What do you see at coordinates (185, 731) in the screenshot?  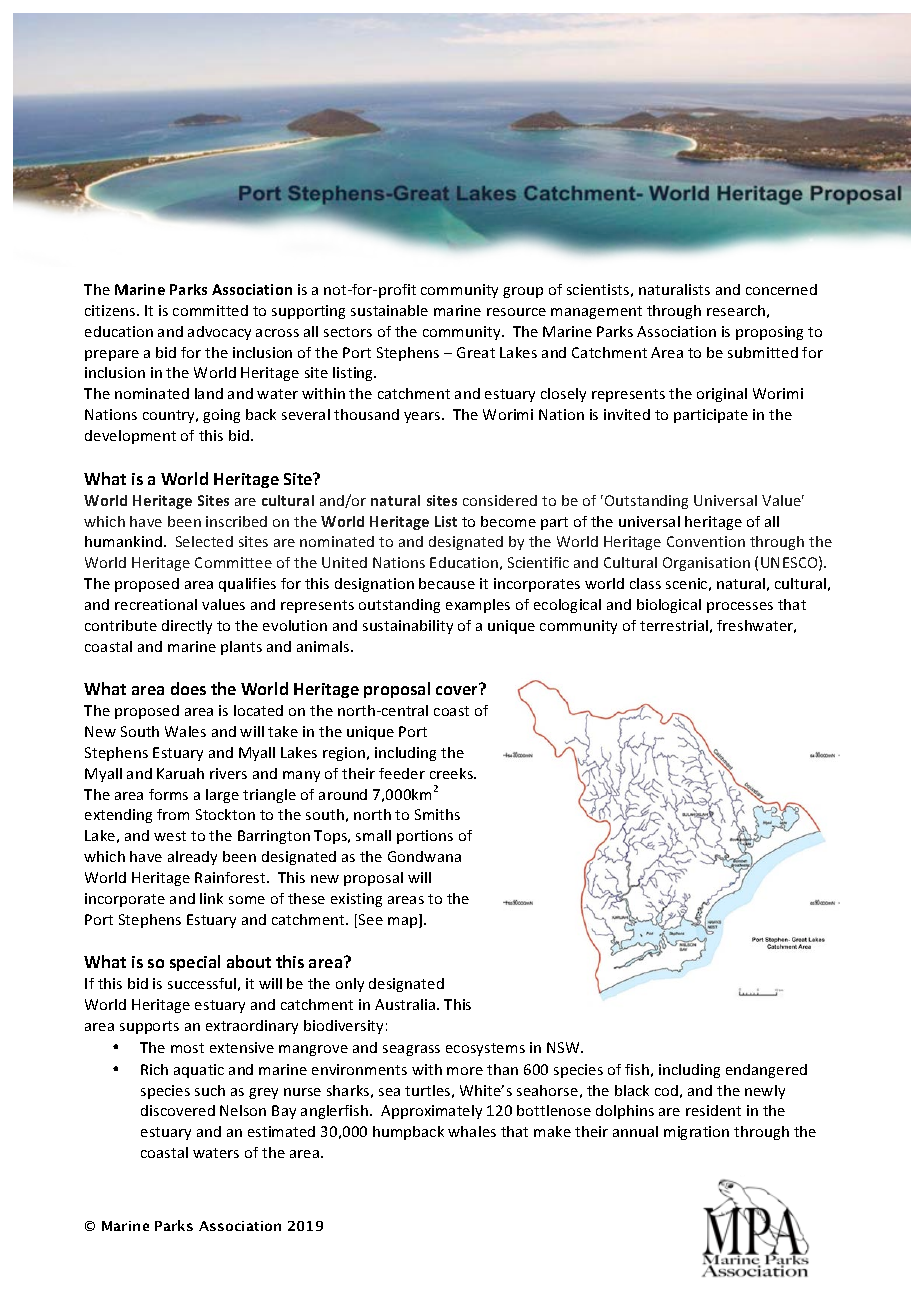 I see `Wales` at bounding box center [185, 731].
